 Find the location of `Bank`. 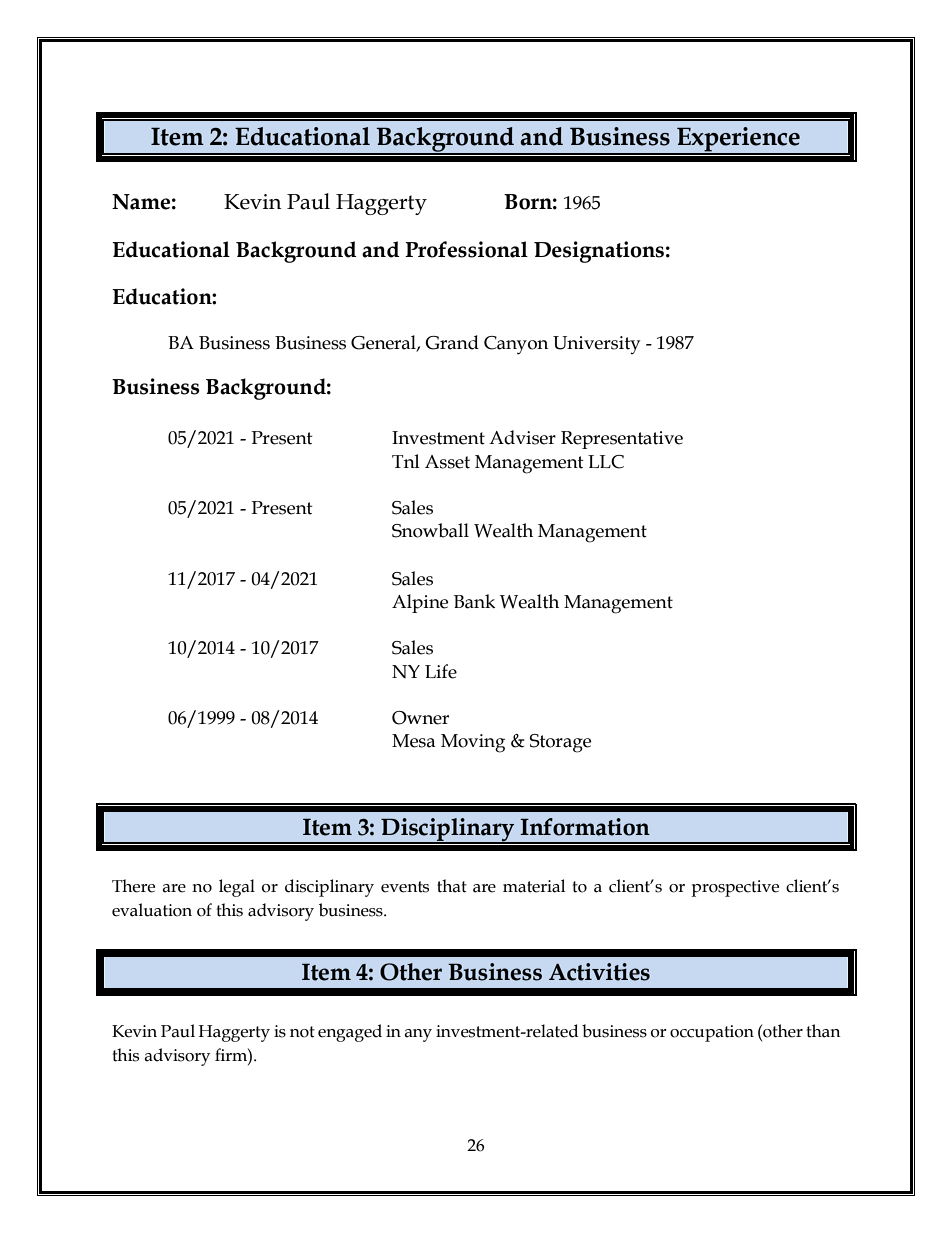

Bank is located at coordinates (474, 601).
